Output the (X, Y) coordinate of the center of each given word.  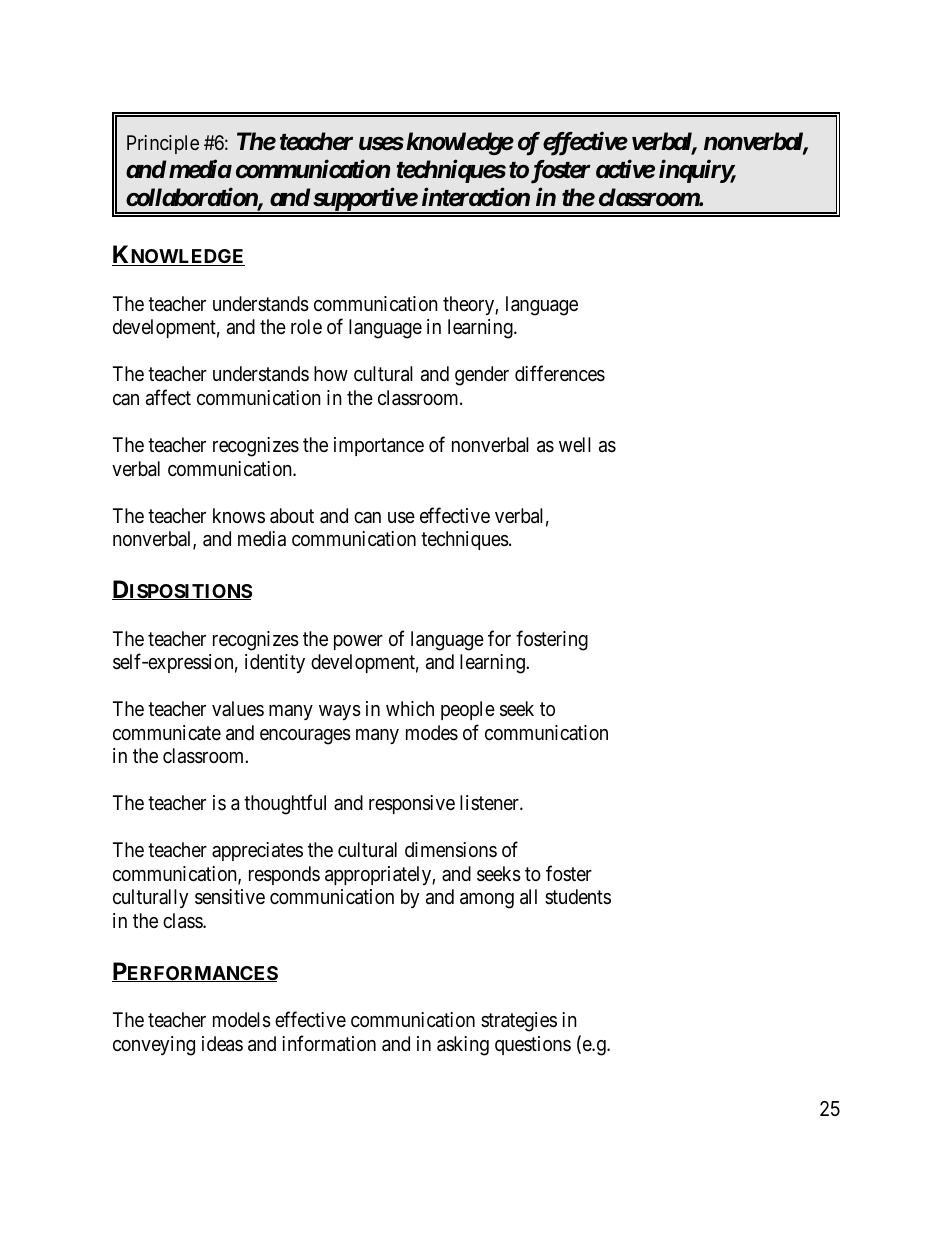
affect (168, 397)
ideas (222, 1044)
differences (560, 374)
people (468, 710)
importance (379, 446)
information (329, 1043)
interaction (476, 197)
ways (340, 712)
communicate (167, 733)
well (575, 444)
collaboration (192, 198)
